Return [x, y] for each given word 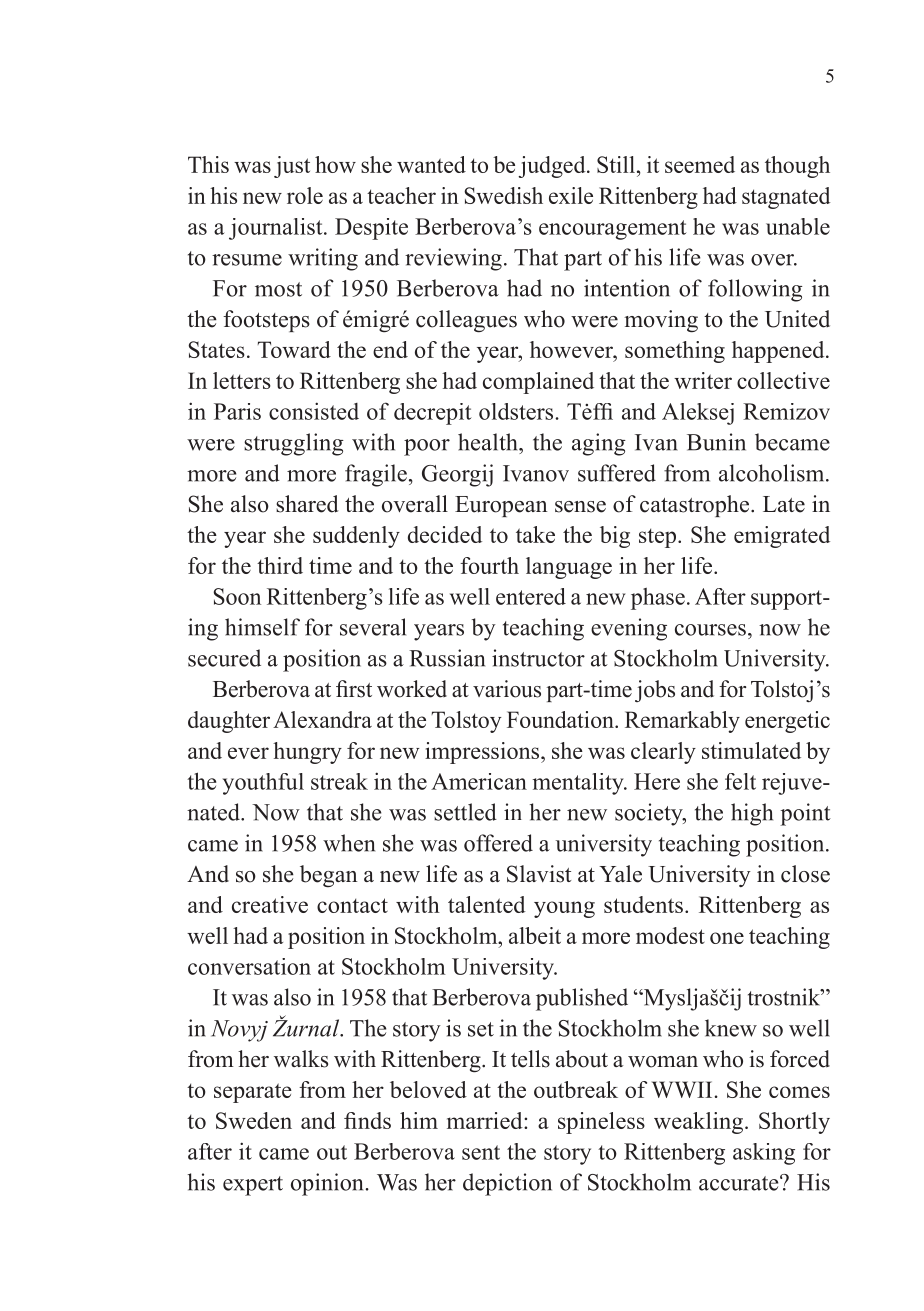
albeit [535, 935]
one [727, 938]
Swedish [503, 195]
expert [253, 1186]
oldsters [517, 411]
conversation [249, 966]
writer [703, 380]
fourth [489, 565]
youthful [263, 784]
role [305, 195]
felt [740, 781]
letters [242, 380]
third [280, 565]
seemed [700, 164]
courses [710, 630]
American [479, 781]
